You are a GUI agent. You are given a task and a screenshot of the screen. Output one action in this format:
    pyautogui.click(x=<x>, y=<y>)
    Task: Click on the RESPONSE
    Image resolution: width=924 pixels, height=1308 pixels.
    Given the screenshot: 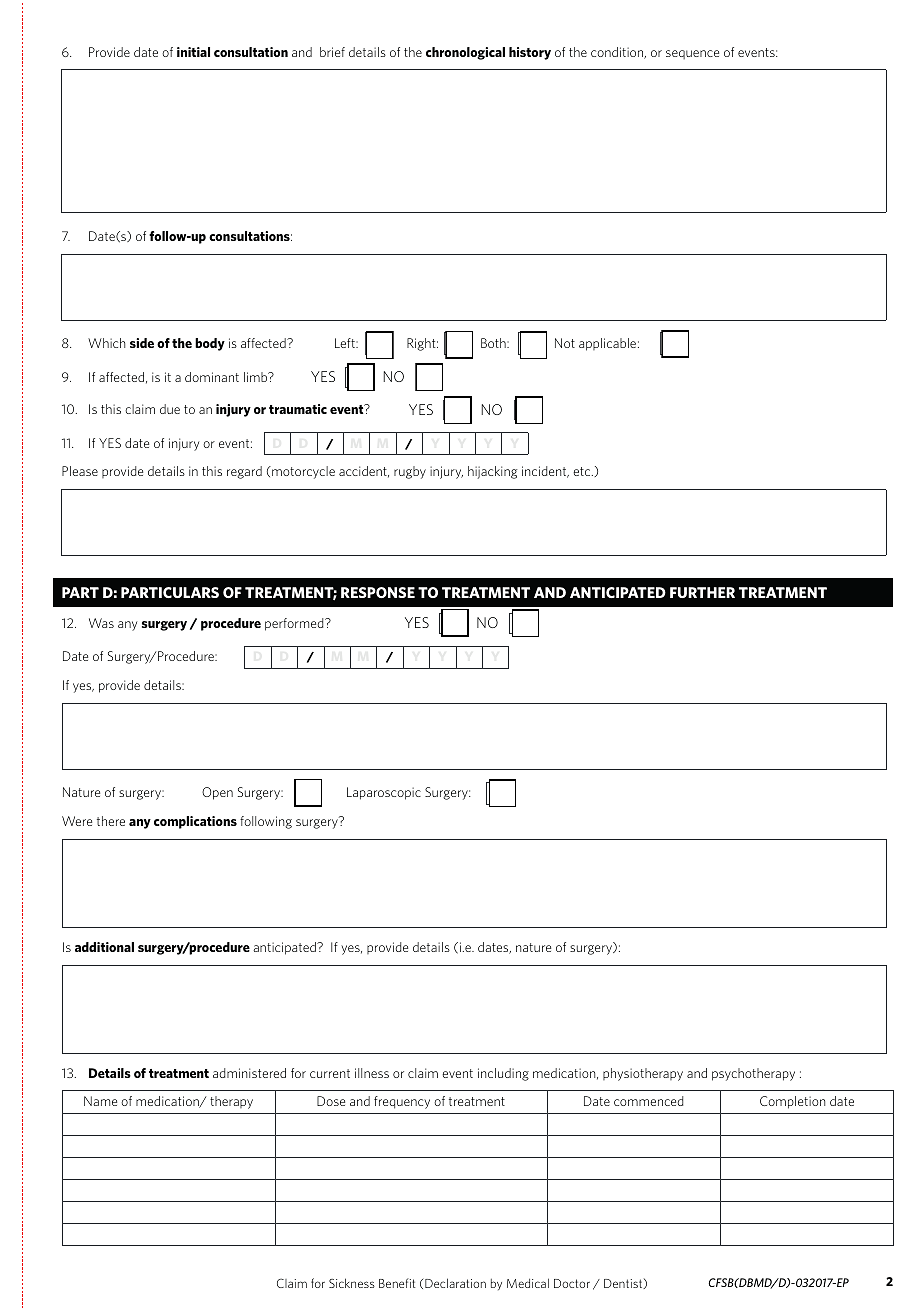 What is the action you would take?
    pyautogui.click(x=378, y=592)
